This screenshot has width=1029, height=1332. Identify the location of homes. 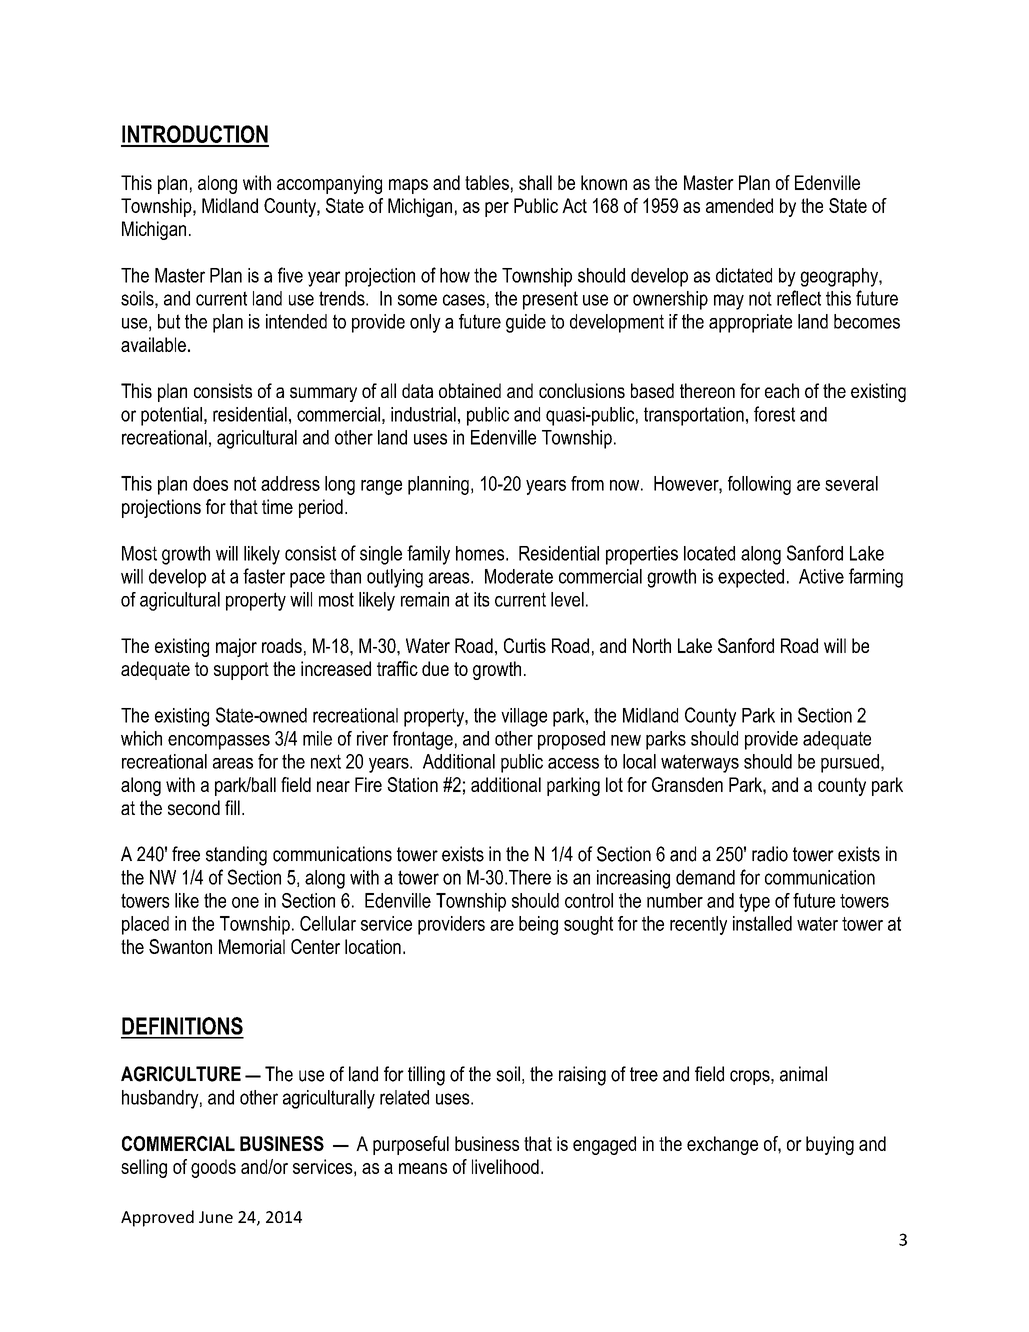
(481, 553).
